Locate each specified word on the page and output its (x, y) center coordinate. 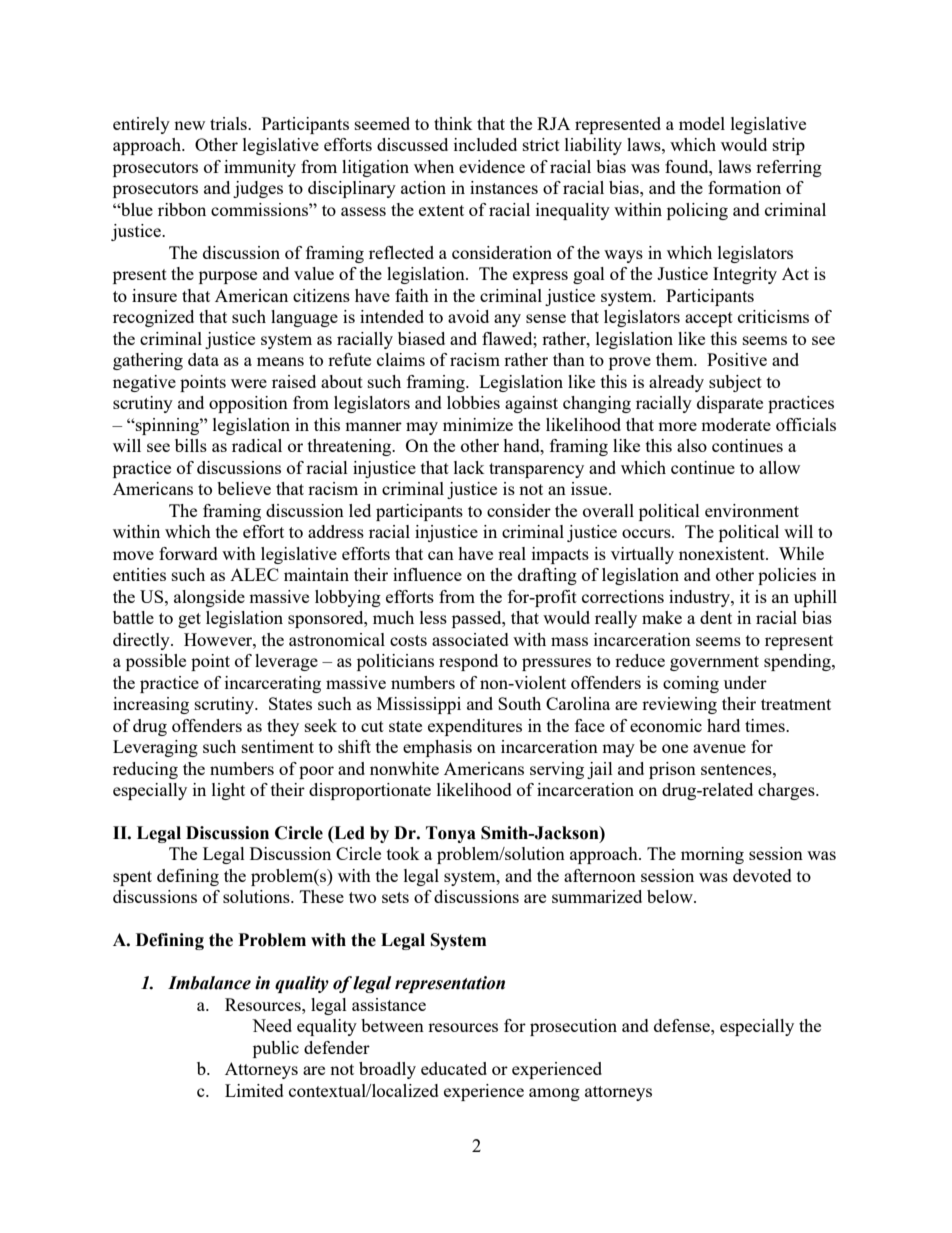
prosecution (573, 1027)
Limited (254, 1090)
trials (229, 123)
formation (744, 187)
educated (454, 1068)
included (485, 144)
